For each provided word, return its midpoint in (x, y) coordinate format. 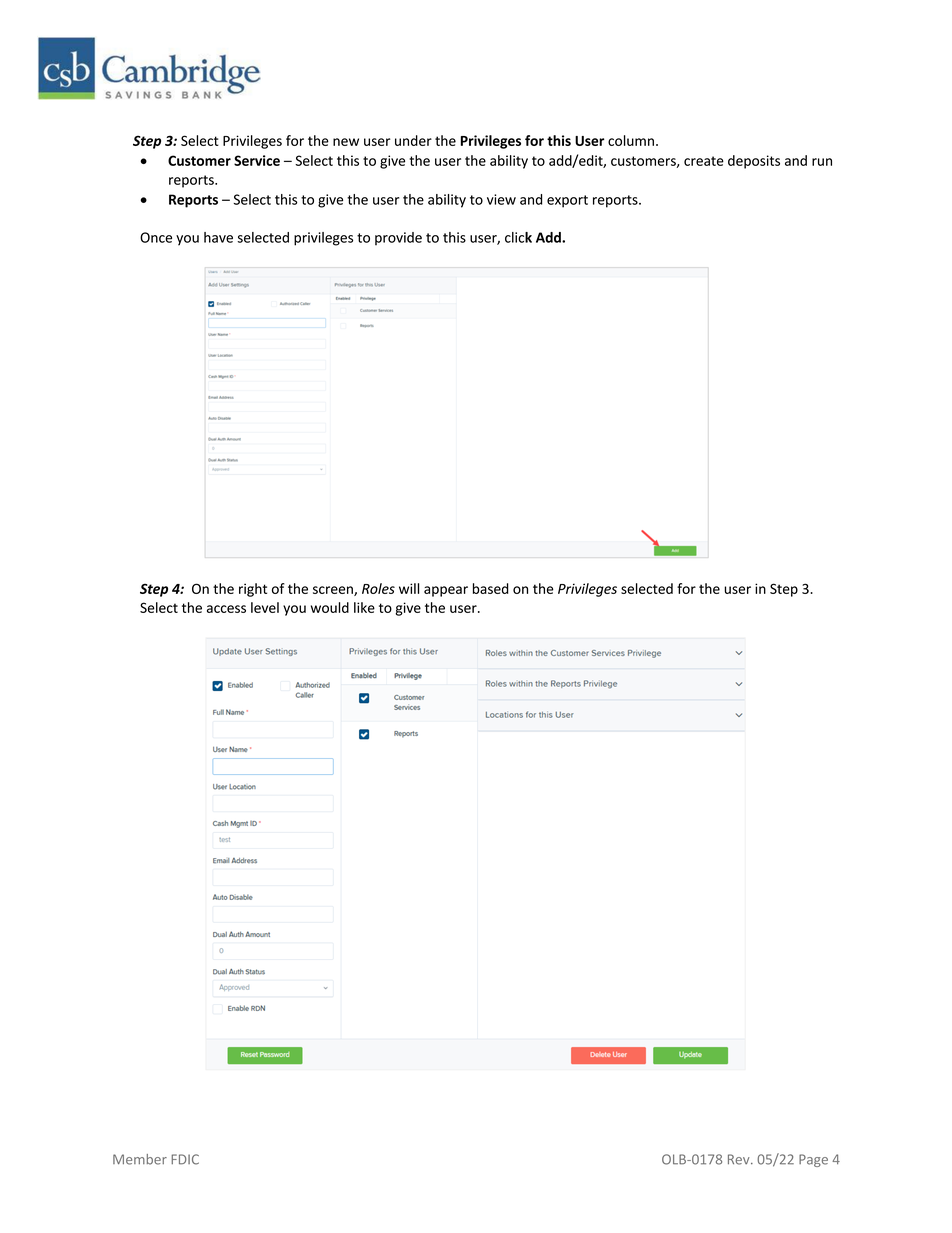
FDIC (185, 1159)
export (567, 201)
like (364, 607)
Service (257, 160)
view (501, 199)
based (491, 588)
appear (446, 591)
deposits (754, 162)
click (518, 237)
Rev (740, 1159)
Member (140, 1159)
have (218, 237)
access (226, 609)
